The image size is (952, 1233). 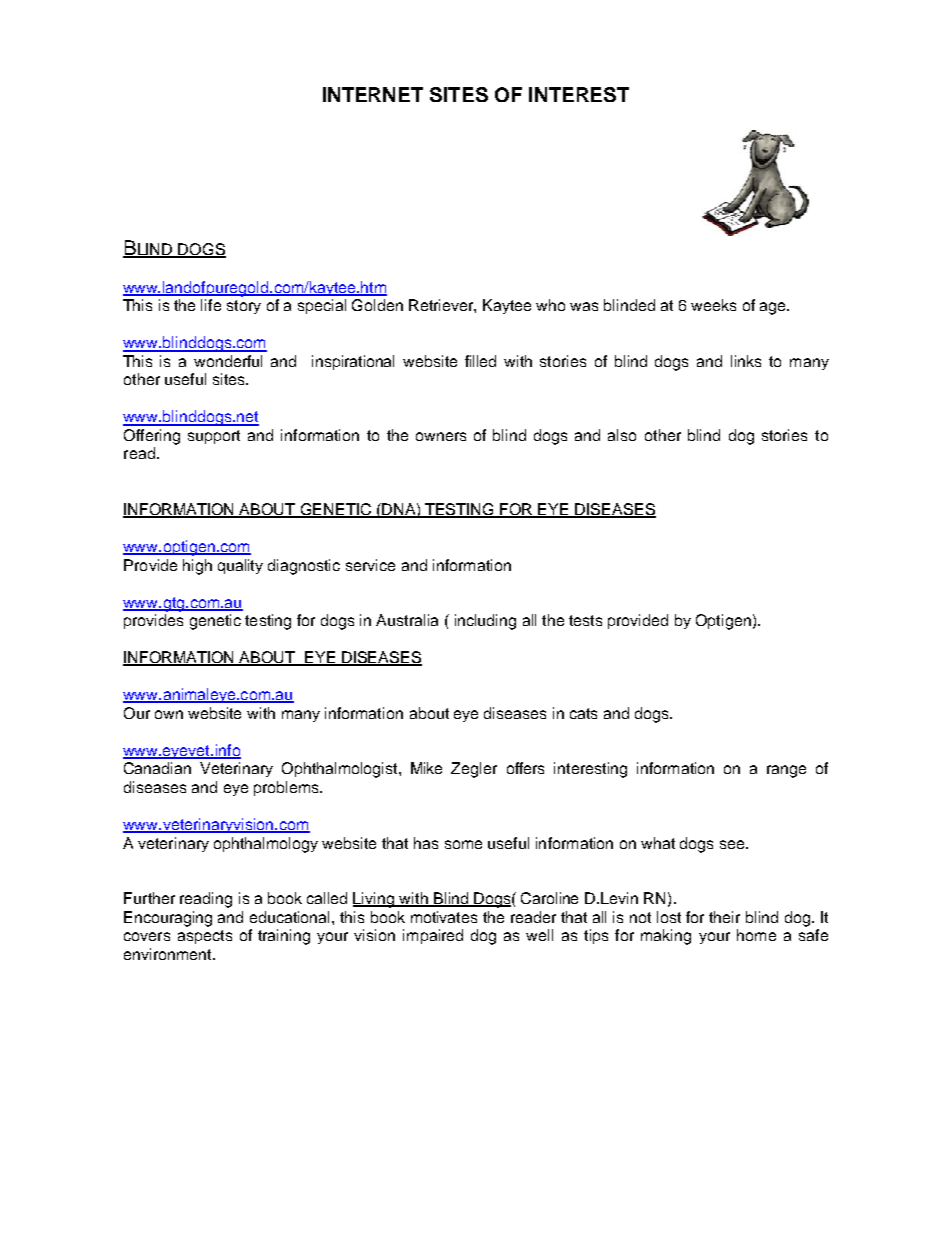 What do you see at coordinates (287, 788) in the page?
I see `problems` at bounding box center [287, 788].
